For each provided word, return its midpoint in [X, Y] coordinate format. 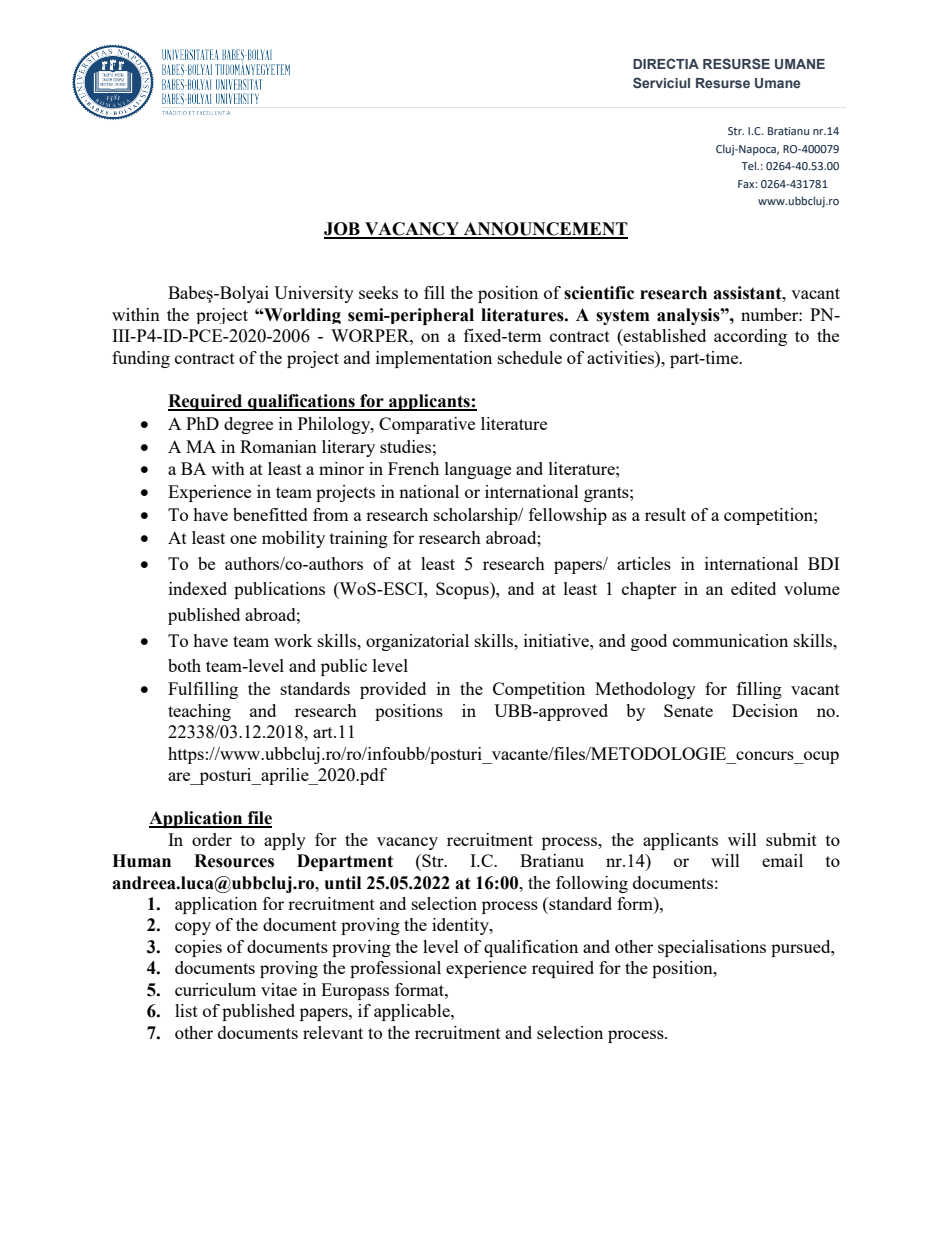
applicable [413, 1012]
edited [753, 588]
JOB [343, 230]
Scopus [463, 590]
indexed [198, 588]
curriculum [215, 989]
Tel [750, 165]
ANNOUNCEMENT [545, 230]
